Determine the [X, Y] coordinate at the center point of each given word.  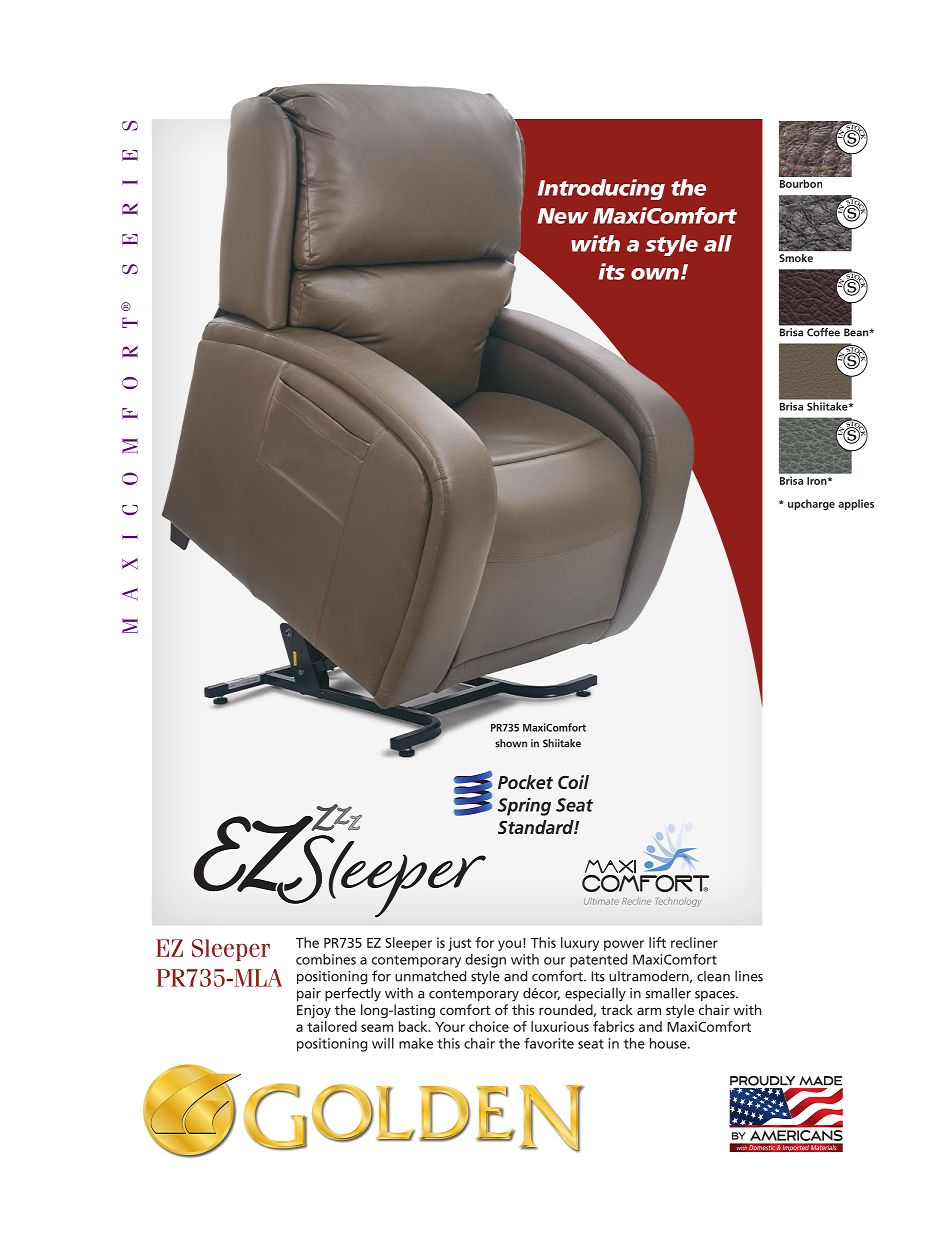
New [563, 216]
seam [377, 1028]
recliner [694, 942]
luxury [580, 944]
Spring [524, 807]
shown [511, 743]
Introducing [601, 189]
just [459, 944]
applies [856, 504]
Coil [573, 782]
